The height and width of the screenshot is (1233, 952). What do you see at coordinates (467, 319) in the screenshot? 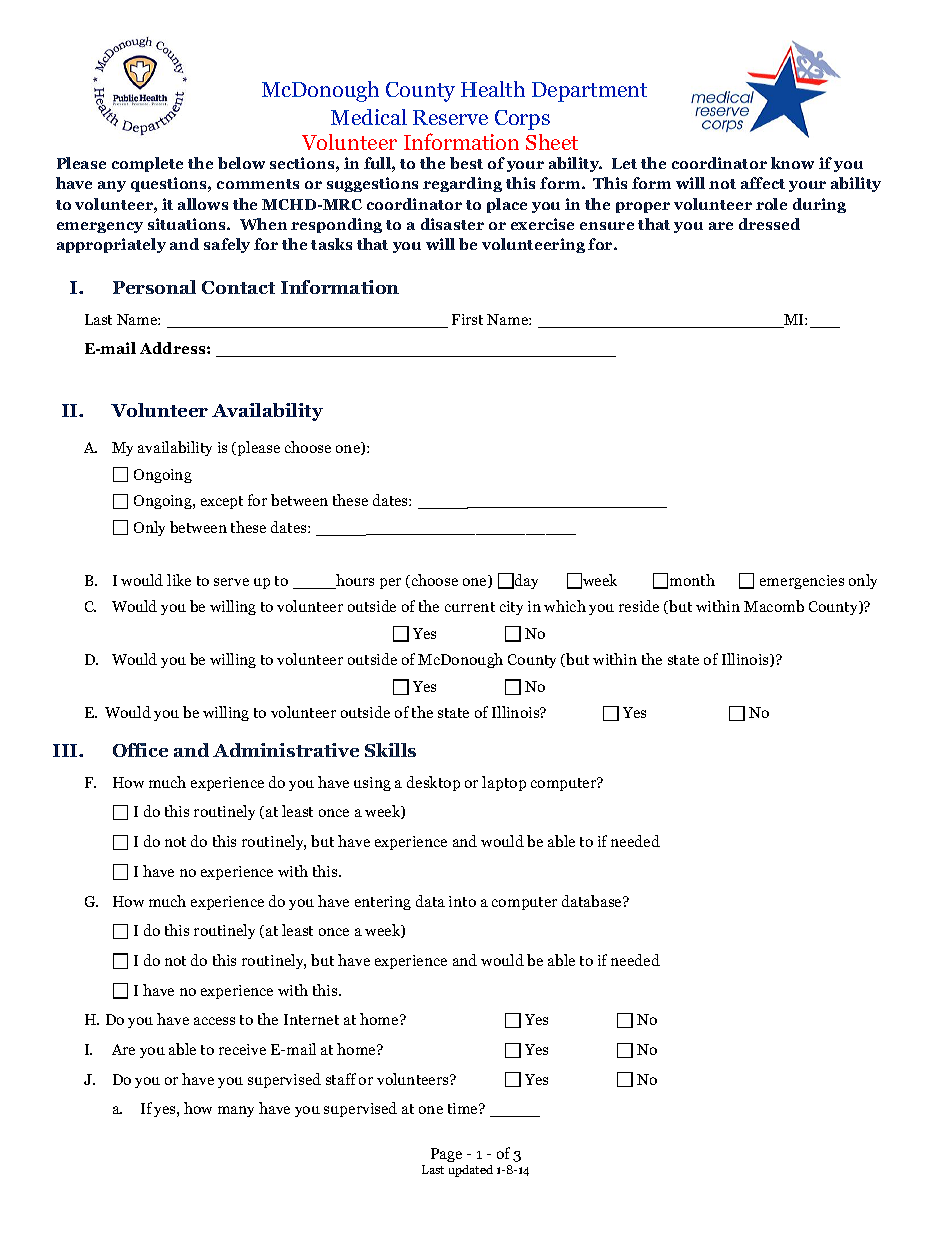
I see `First` at bounding box center [467, 319].
